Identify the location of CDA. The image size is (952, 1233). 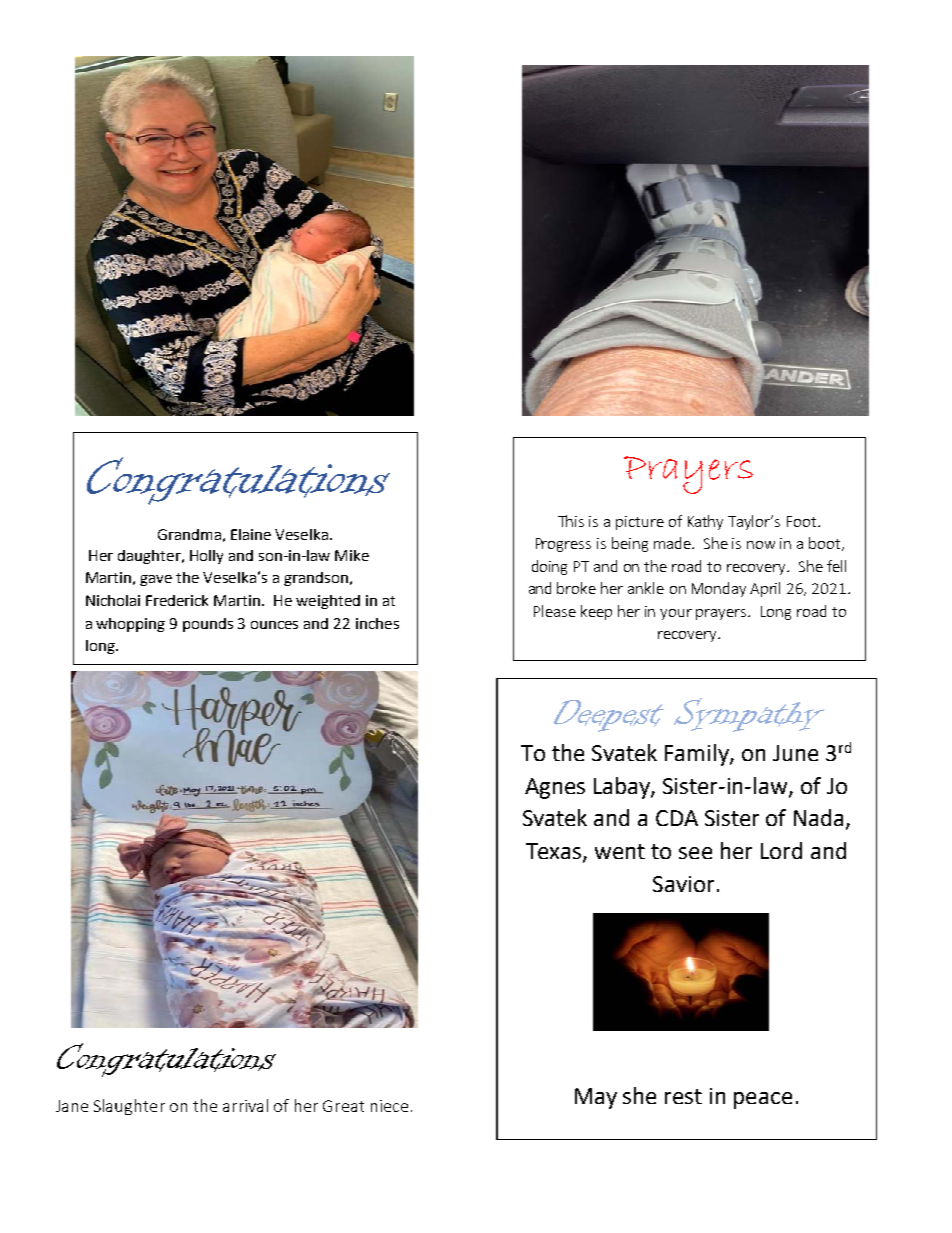
(677, 818).
